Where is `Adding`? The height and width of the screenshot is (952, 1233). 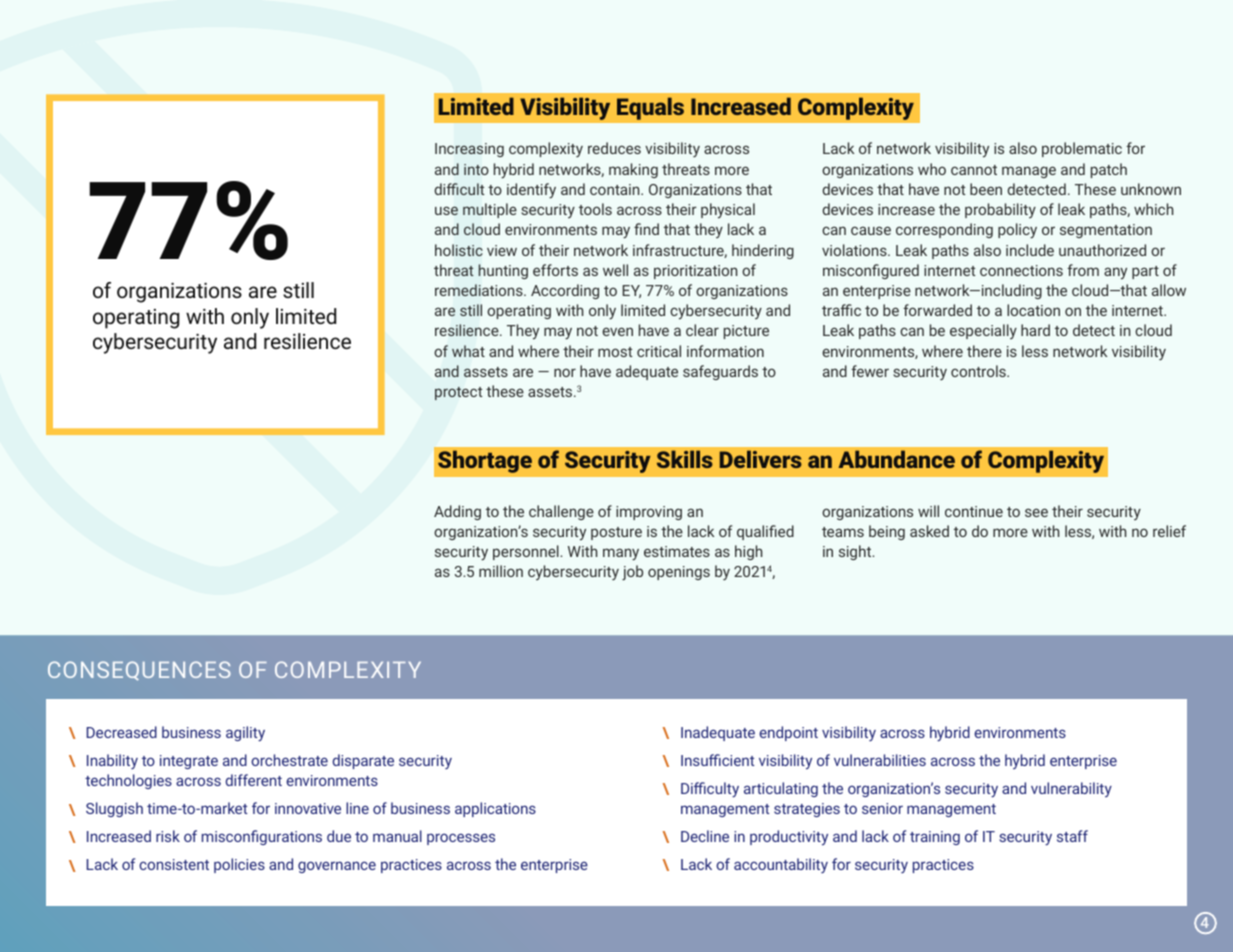 Adding is located at coordinates (457, 512).
